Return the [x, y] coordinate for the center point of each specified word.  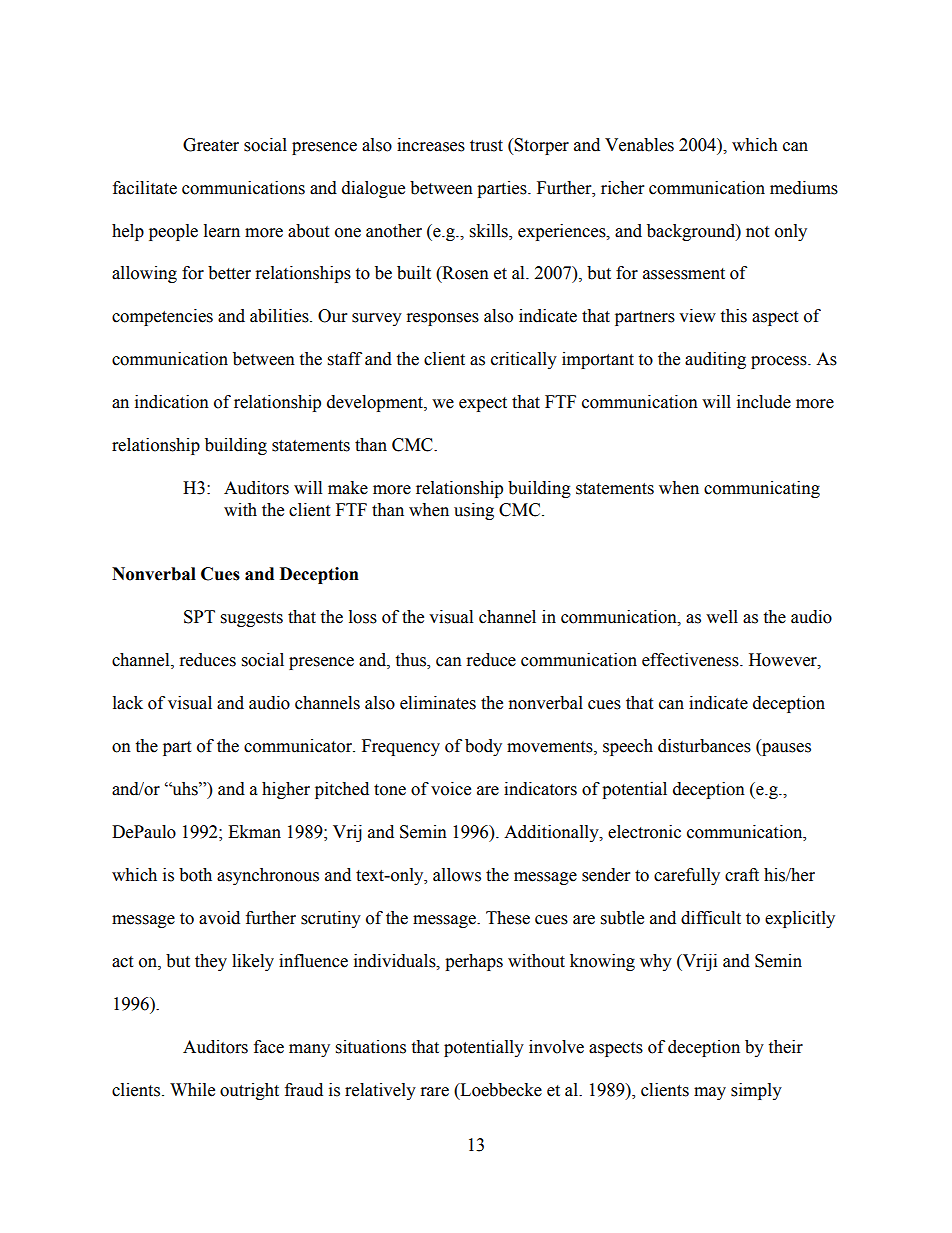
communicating [762, 489]
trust [486, 146]
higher [286, 790]
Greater [211, 145]
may [710, 1093]
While [192, 1090]
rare [435, 1092]
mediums [804, 188]
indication [172, 402]
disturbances [704, 746]
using [474, 511]
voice [451, 789]
